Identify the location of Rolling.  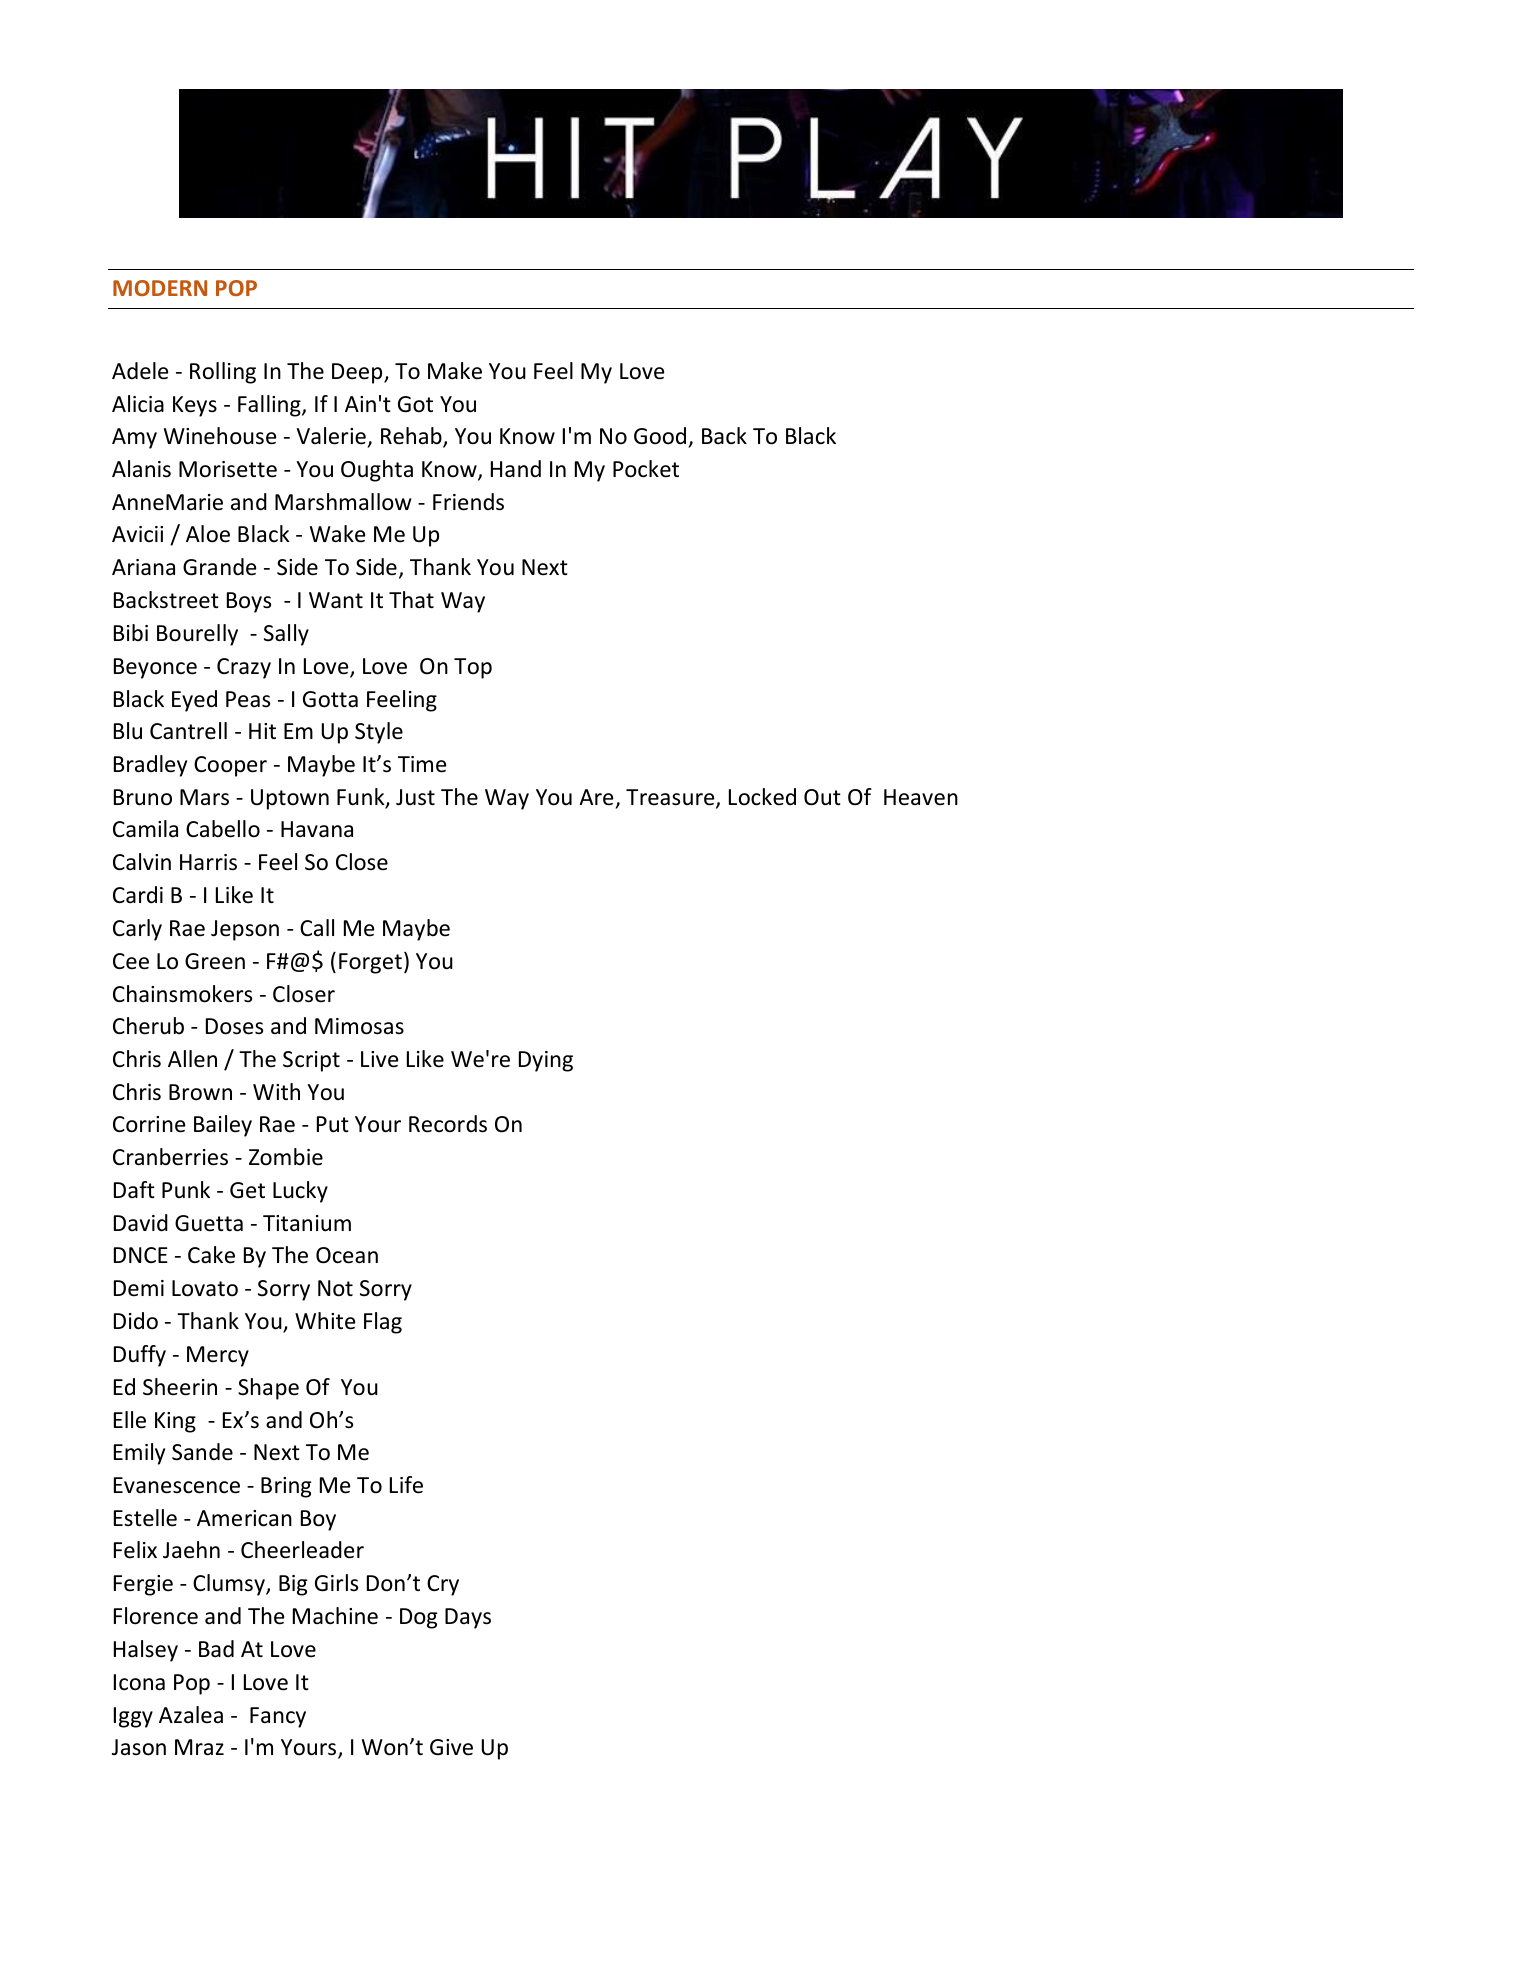
(223, 373).
